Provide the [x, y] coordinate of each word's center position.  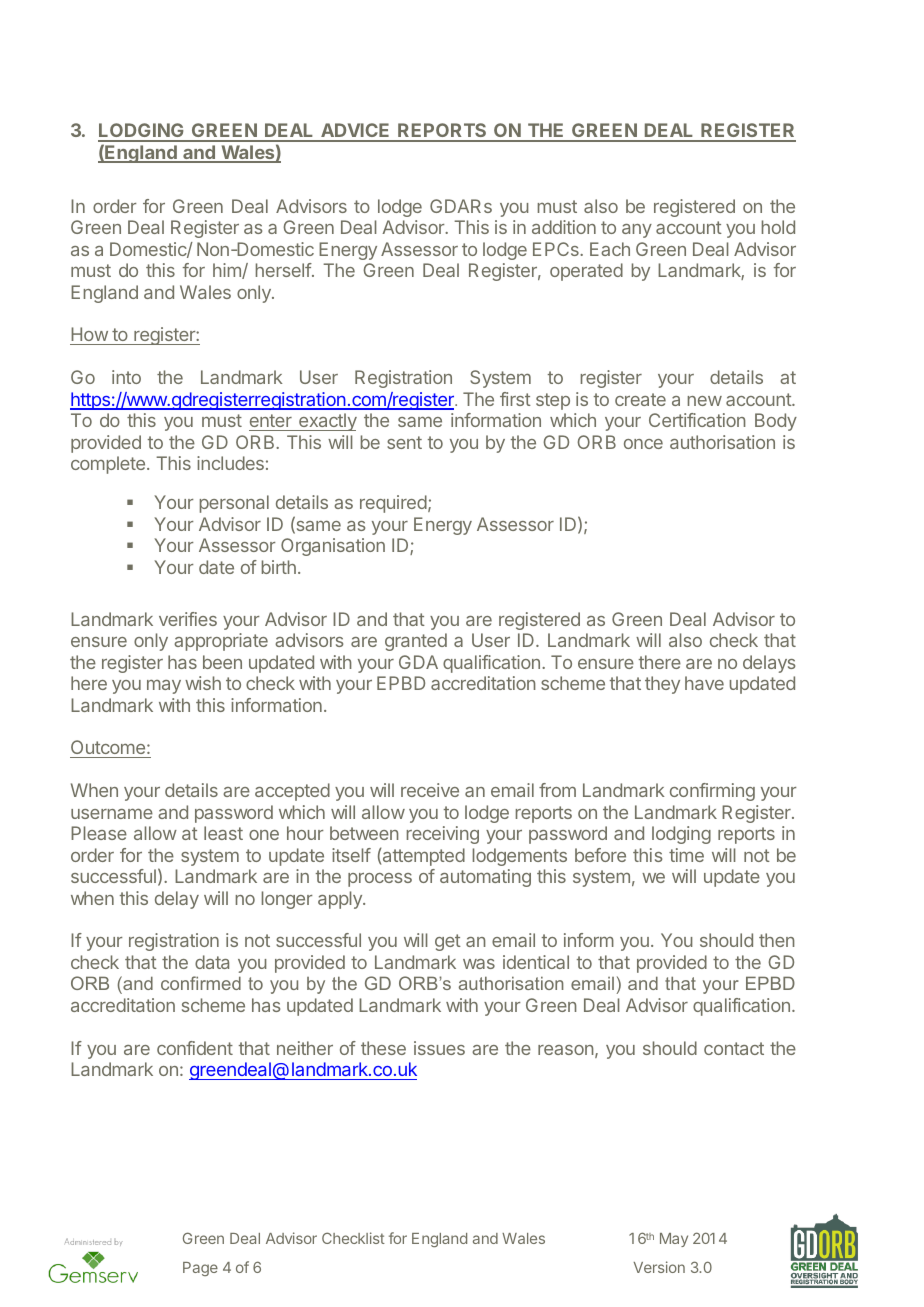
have [704, 683]
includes [230, 463]
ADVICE [355, 132]
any [637, 231]
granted [416, 642]
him [228, 271]
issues [439, 1048]
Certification [697, 420]
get [448, 942]
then [777, 940]
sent [404, 442]
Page [200, 1269]
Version [659, 1267]
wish [203, 683]
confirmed [201, 983]
